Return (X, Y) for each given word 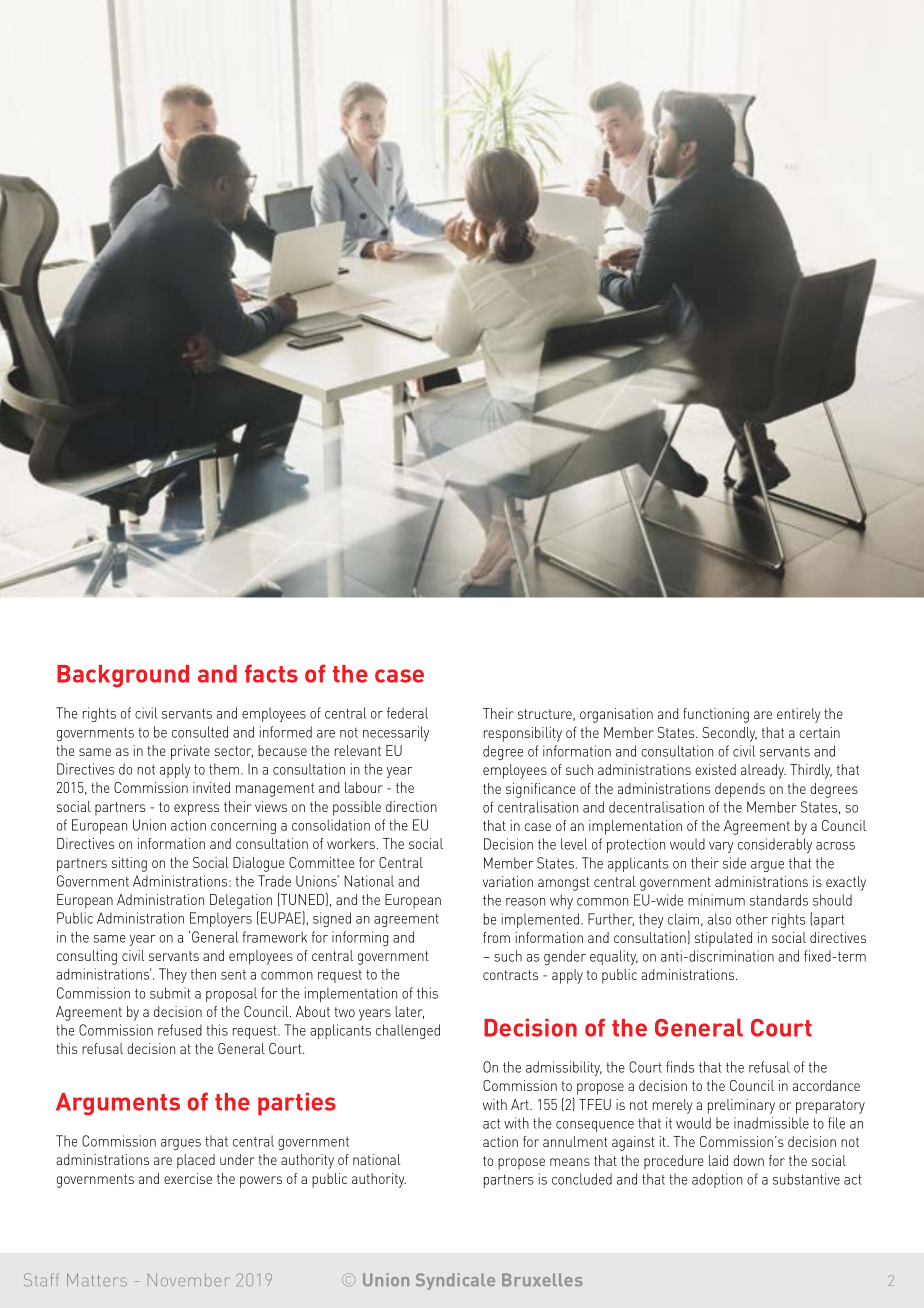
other (752, 919)
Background (123, 676)
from (496, 937)
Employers (221, 919)
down (748, 1160)
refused (180, 1030)
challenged (408, 1031)
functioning (716, 715)
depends (740, 790)
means (570, 1162)
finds (680, 1067)
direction (411, 806)
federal (407, 713)
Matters (97, 1280)
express (196, 810)
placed (196, 1161)
